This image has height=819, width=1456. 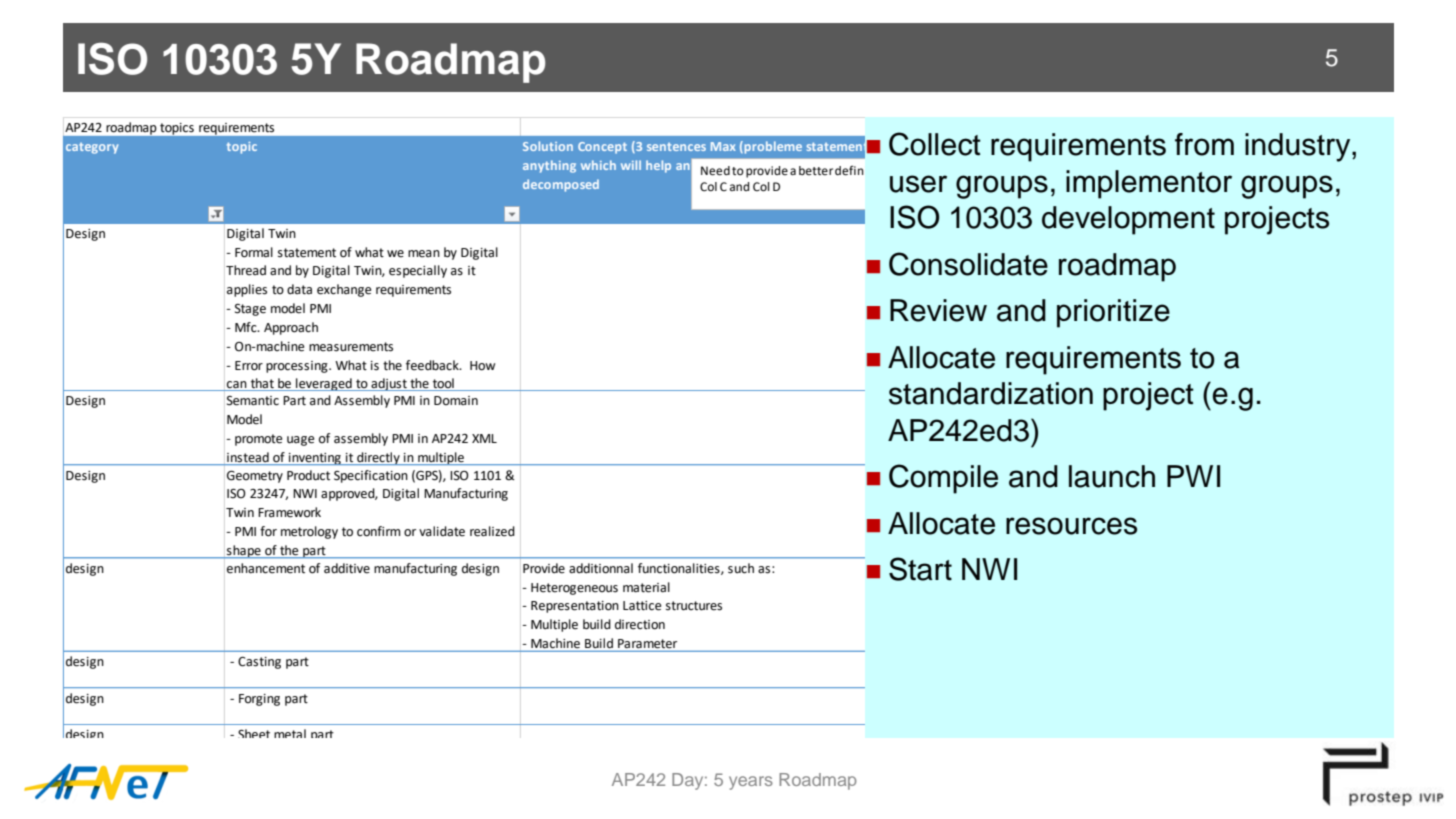 What do you see at coordinates (1204, 144) in the image?
I see `from` at bounding box center [1204, 144].
